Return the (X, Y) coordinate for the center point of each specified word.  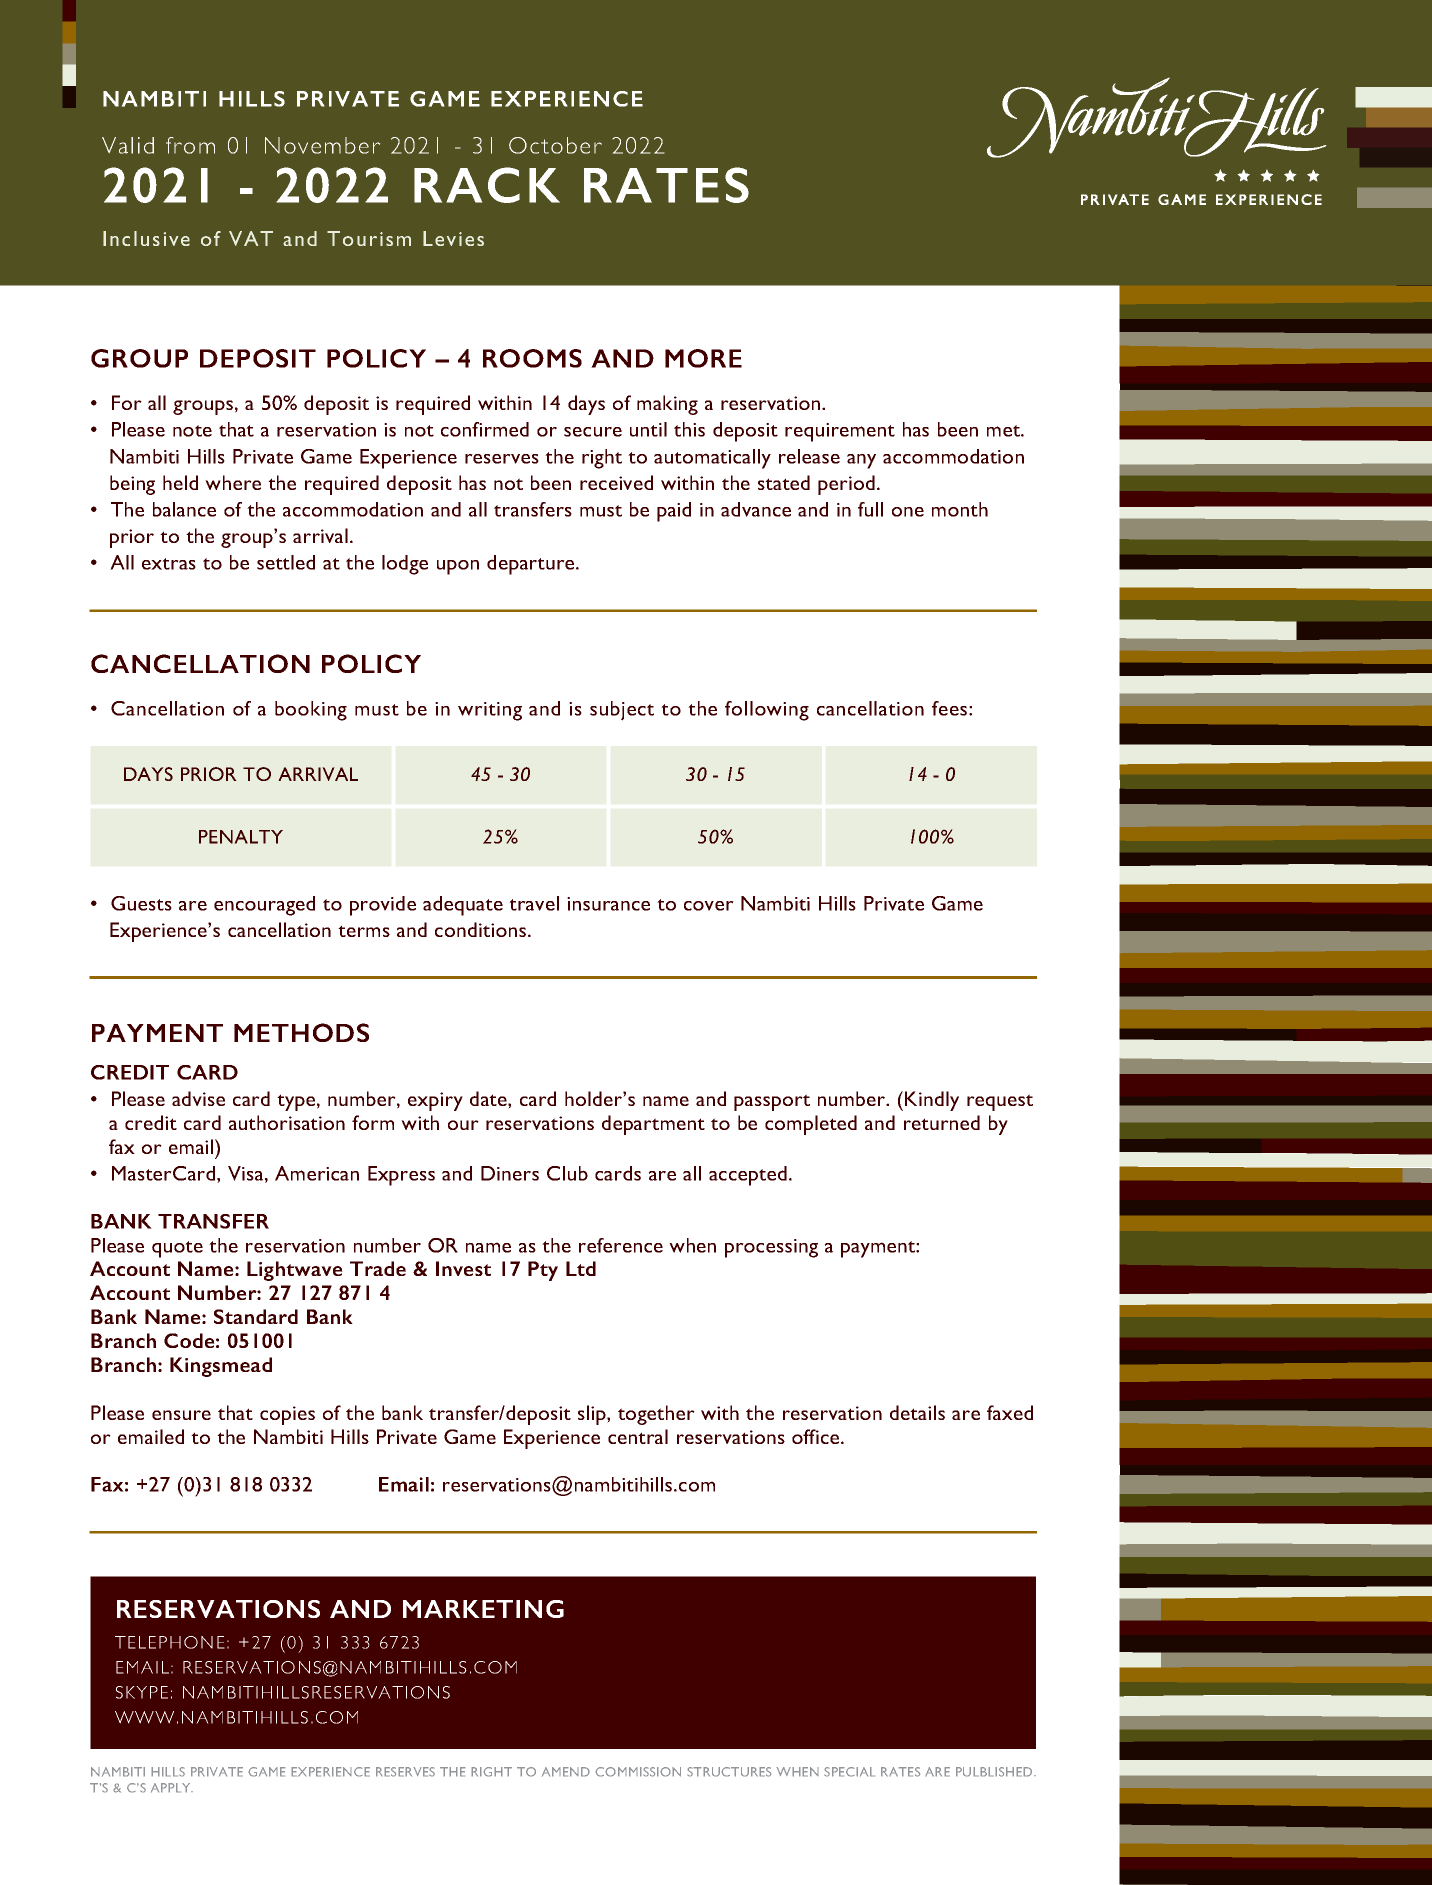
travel (534, 903)
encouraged (264, 906)
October (555, 145)
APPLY (172, 1788)
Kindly (932, 1101)
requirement (840, 432)
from (190, 145)
